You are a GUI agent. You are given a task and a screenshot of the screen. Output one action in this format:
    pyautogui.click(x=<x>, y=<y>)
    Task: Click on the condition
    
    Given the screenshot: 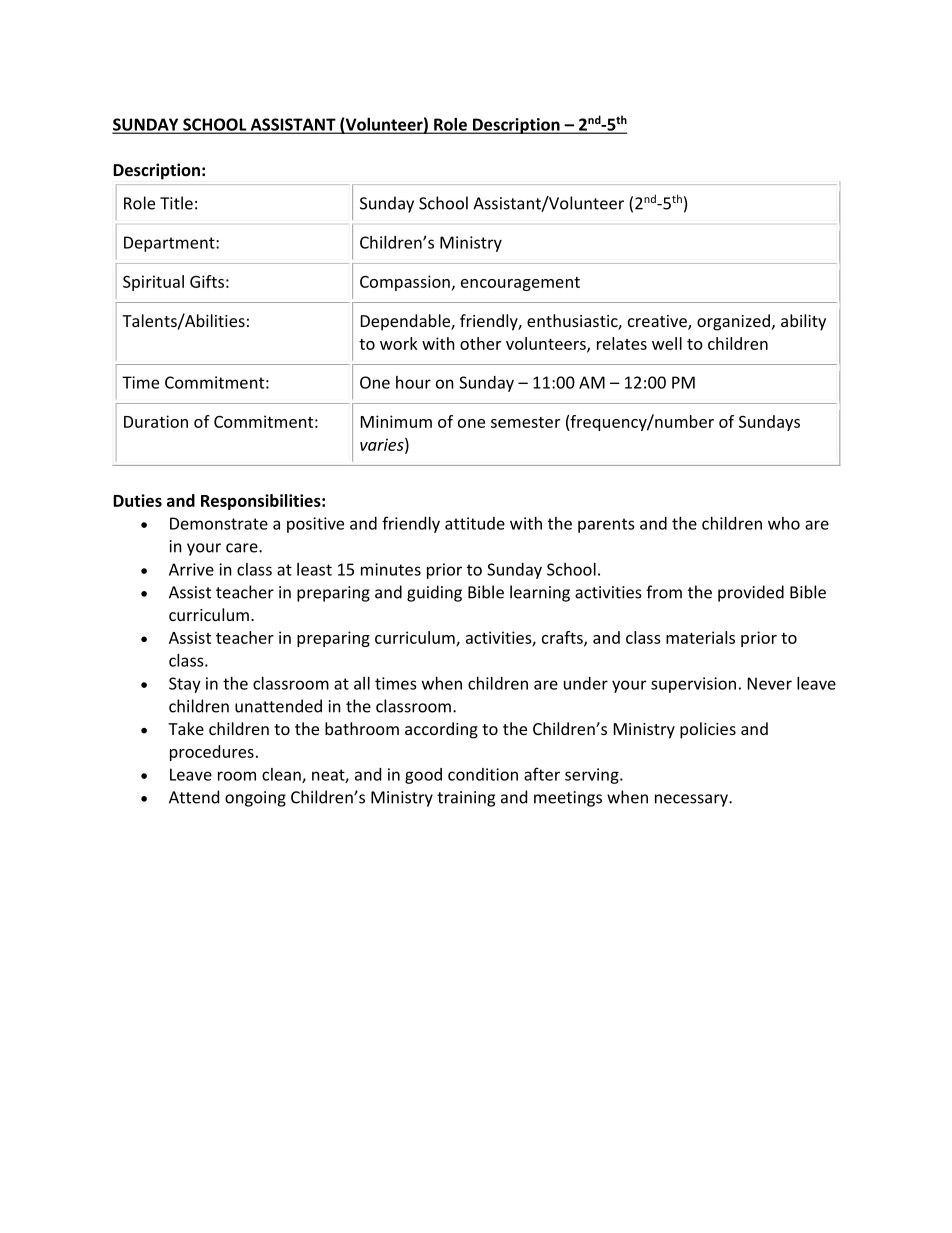 What is the action you would take?
    pyautogui.click(x=483, y=774)
